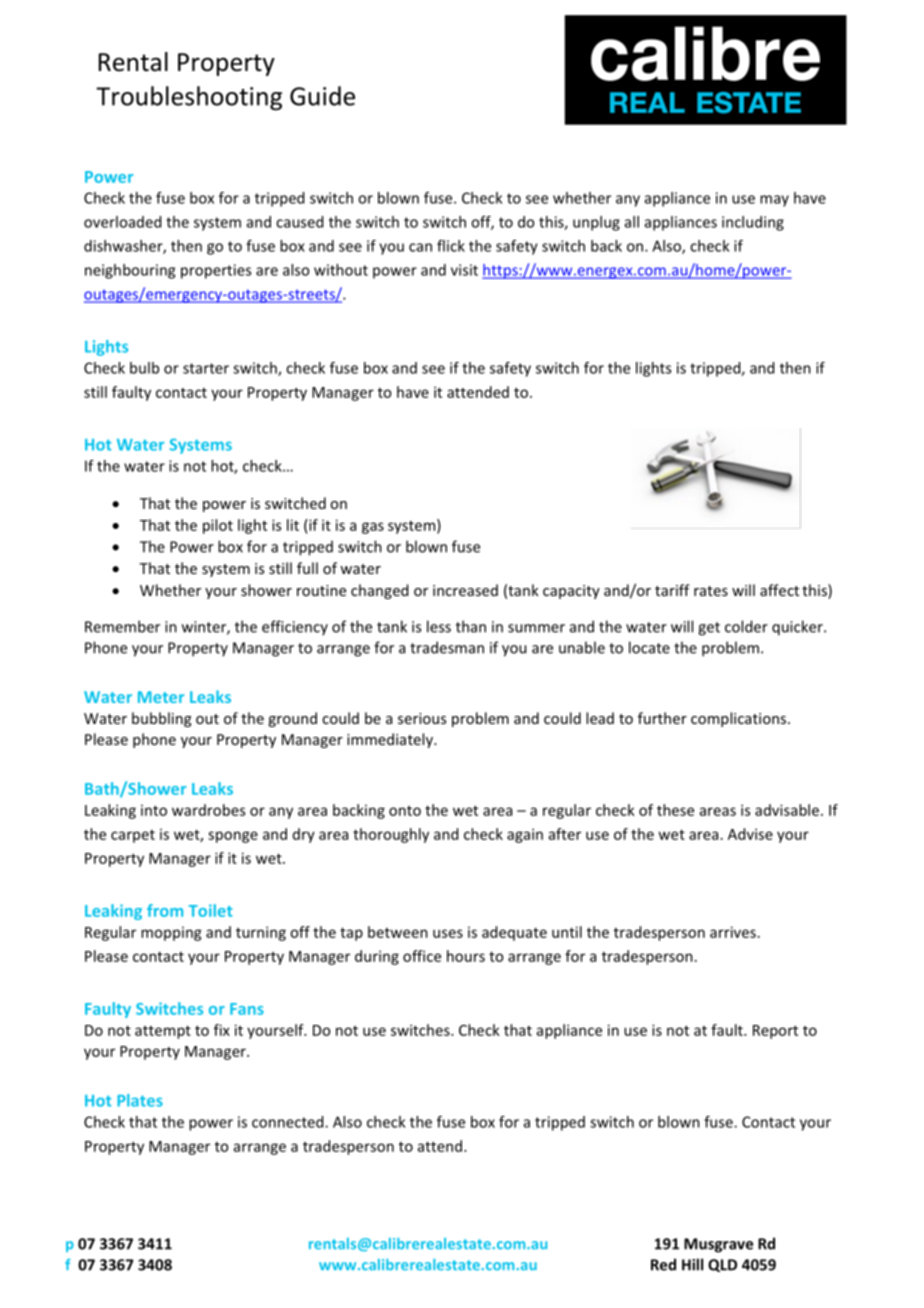  Describe the element at coordinates (451, 246) in the page. I see `flick` at that location.
